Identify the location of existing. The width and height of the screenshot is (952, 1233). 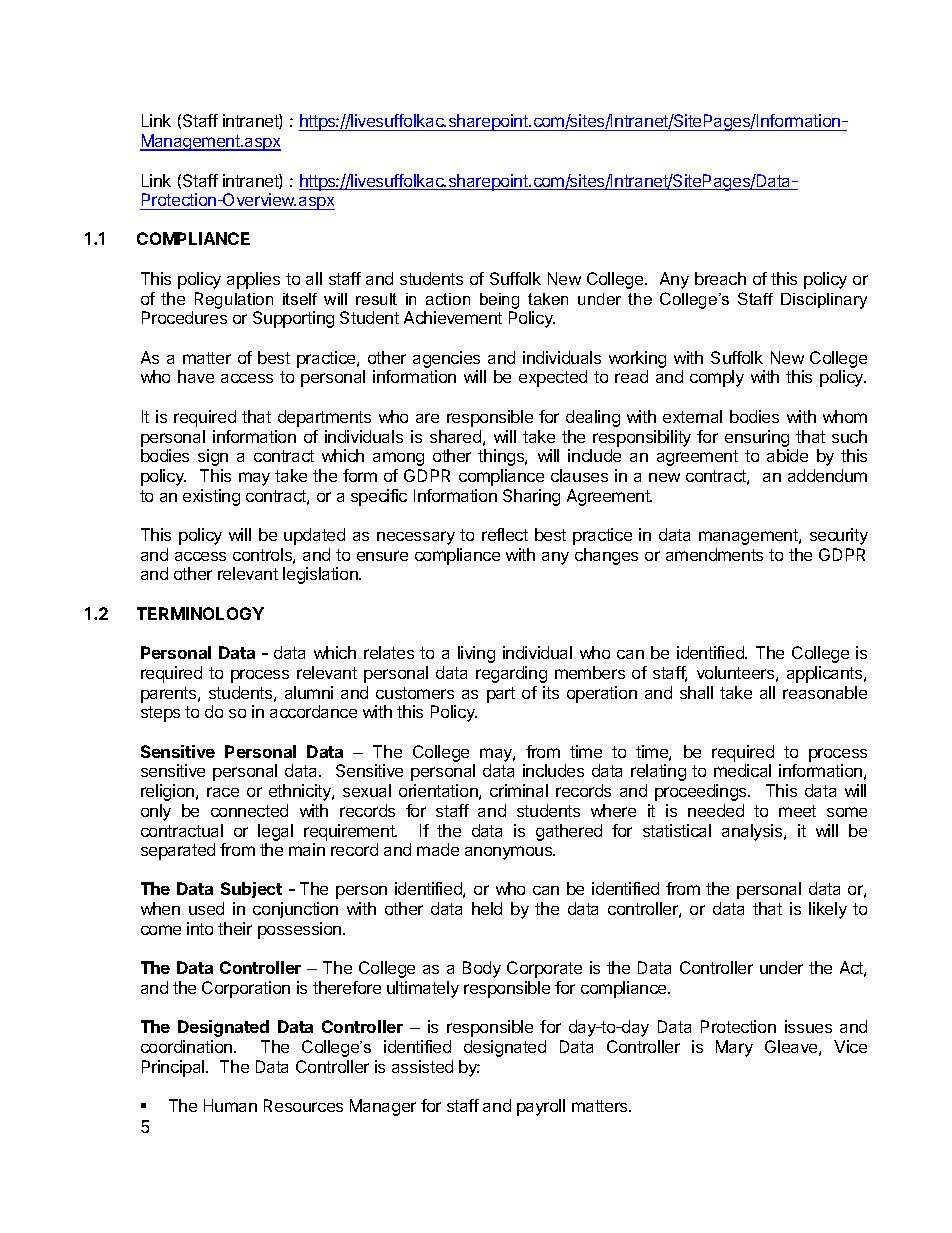
(211, 497).
